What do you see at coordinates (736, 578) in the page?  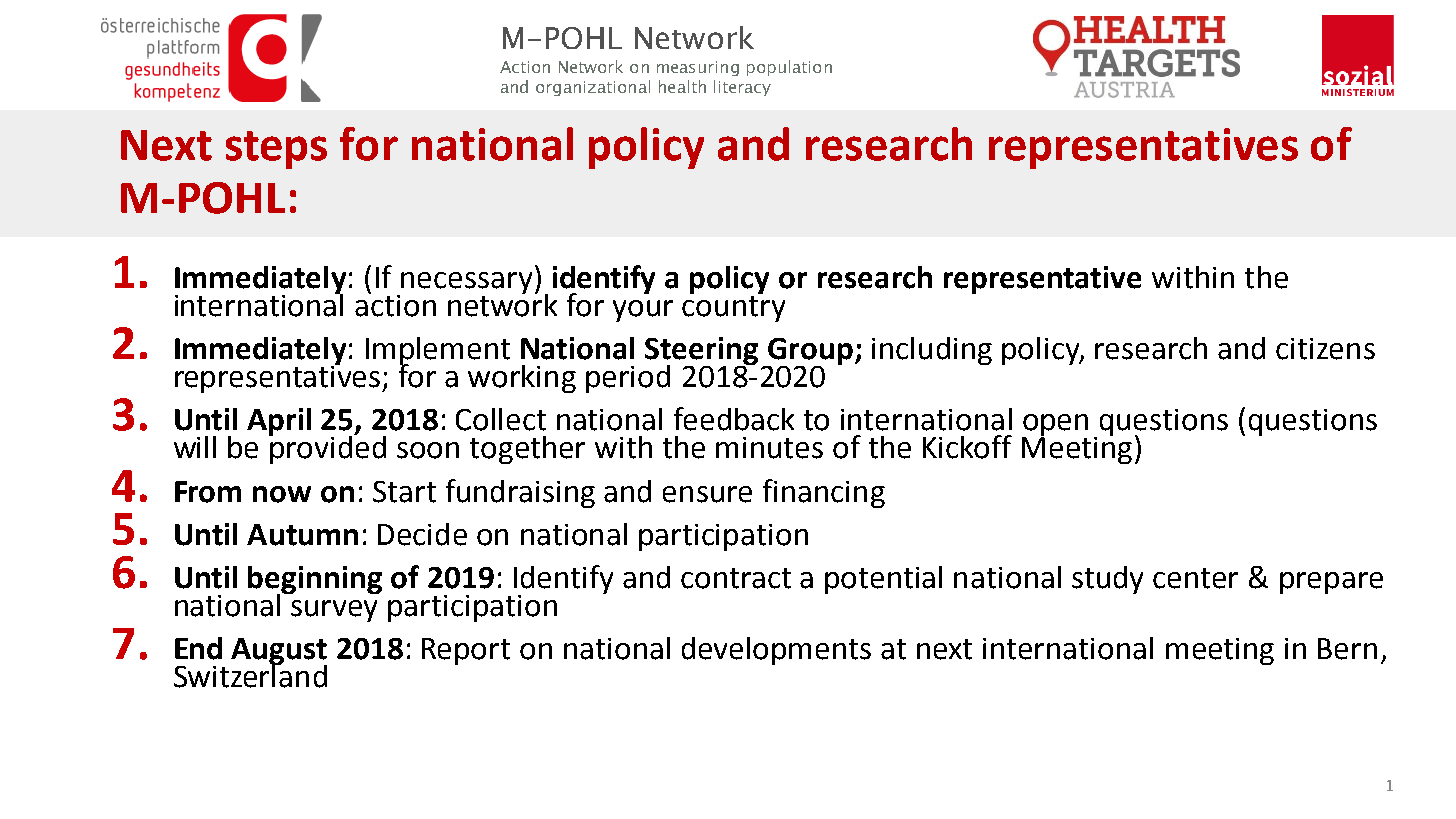 I see `contract` at bounding box center [736, 578].
